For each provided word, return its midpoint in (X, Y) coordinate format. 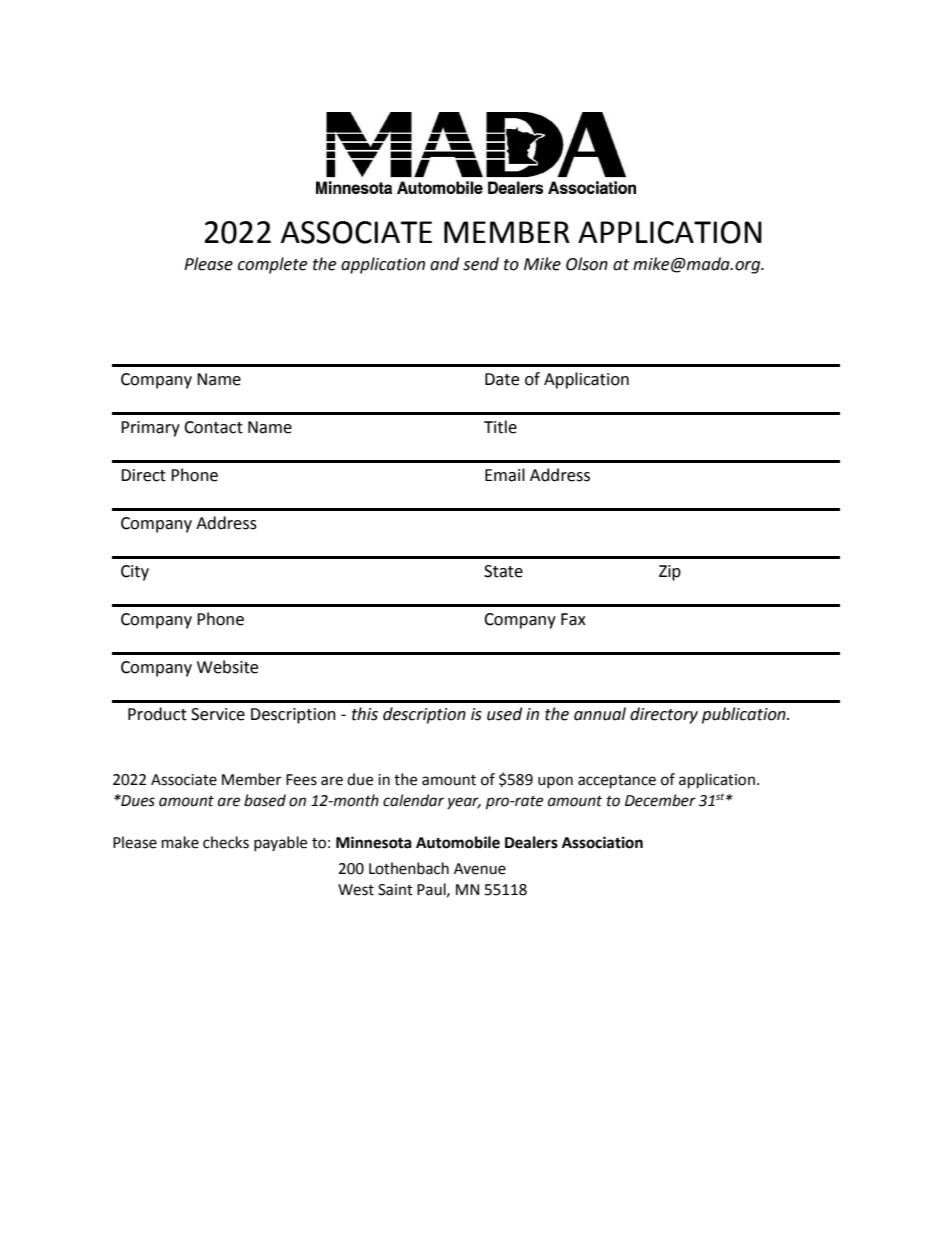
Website (227, 667)
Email (505, 475)
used (504, 714)
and (444, 264)
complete (272, 265)
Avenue (480, 869)
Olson (587, 264)
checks (226, 842)
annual (600, 714)
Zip (670, 573)
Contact (213, 427)
